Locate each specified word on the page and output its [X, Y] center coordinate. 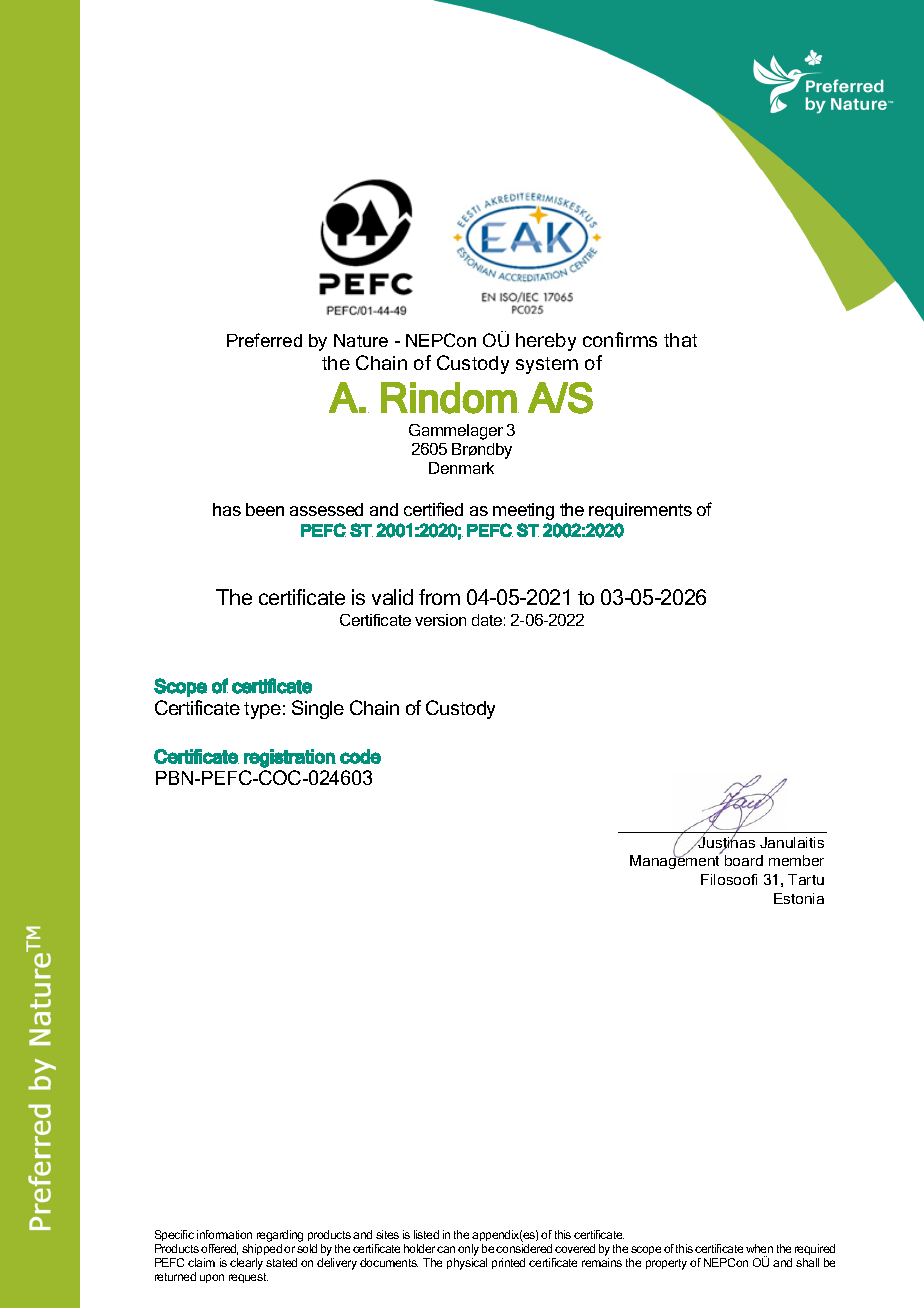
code [360, 756]
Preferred [264, 340]
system [547, 365]
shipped [262, 1249]
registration [290, 758]
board [744, 860]
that [680, 340]
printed [508, 1263]
